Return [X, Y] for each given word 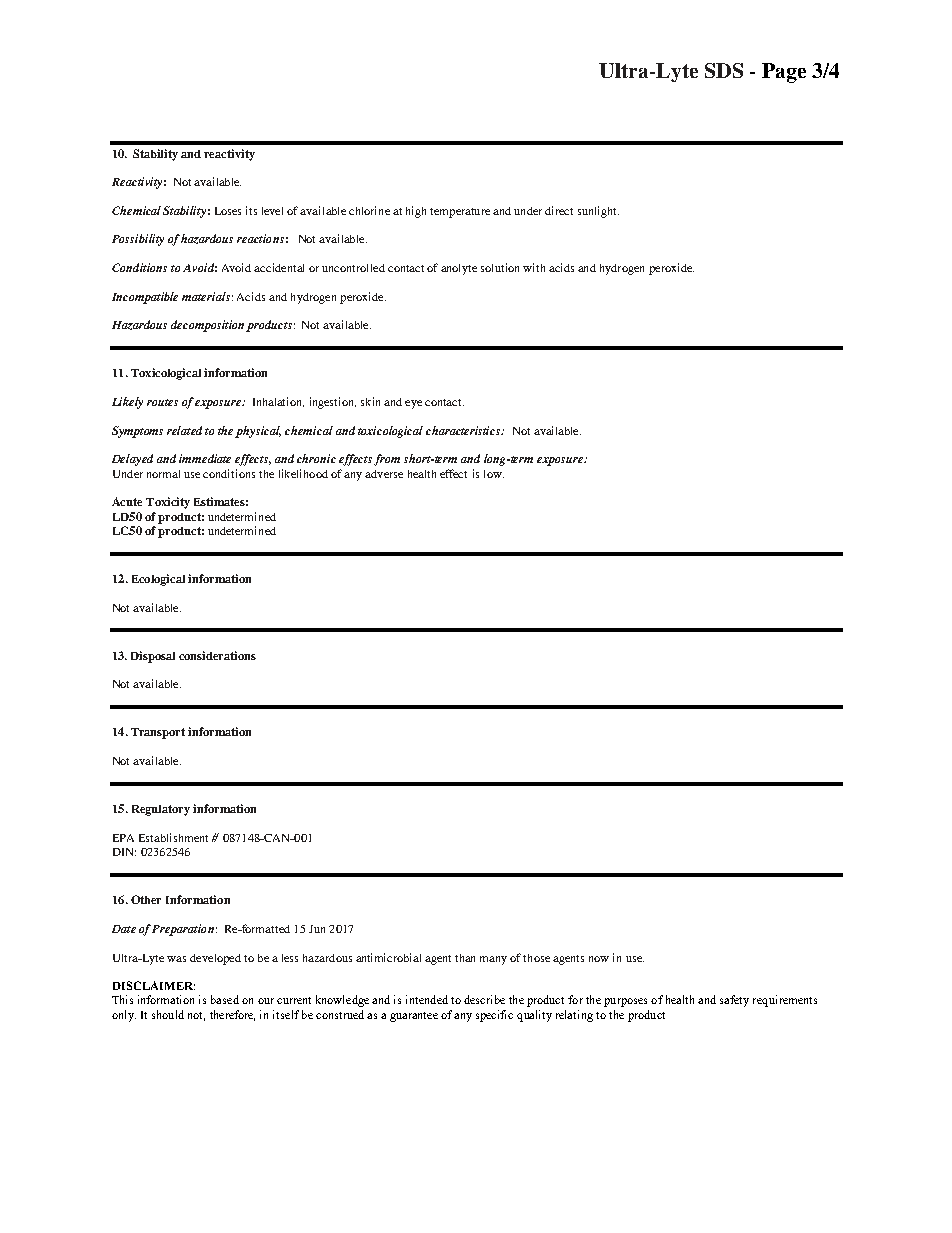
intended [427, 999]
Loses [228, 211]
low [494, 474]
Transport [158, 733]
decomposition [207, 326]
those [536, 958]
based [225, 999]
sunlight [598, 212]
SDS [724, 70]
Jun [317, 929]
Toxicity [168, 503]
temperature [460, 213]
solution [500, 267]
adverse [384, 474]
